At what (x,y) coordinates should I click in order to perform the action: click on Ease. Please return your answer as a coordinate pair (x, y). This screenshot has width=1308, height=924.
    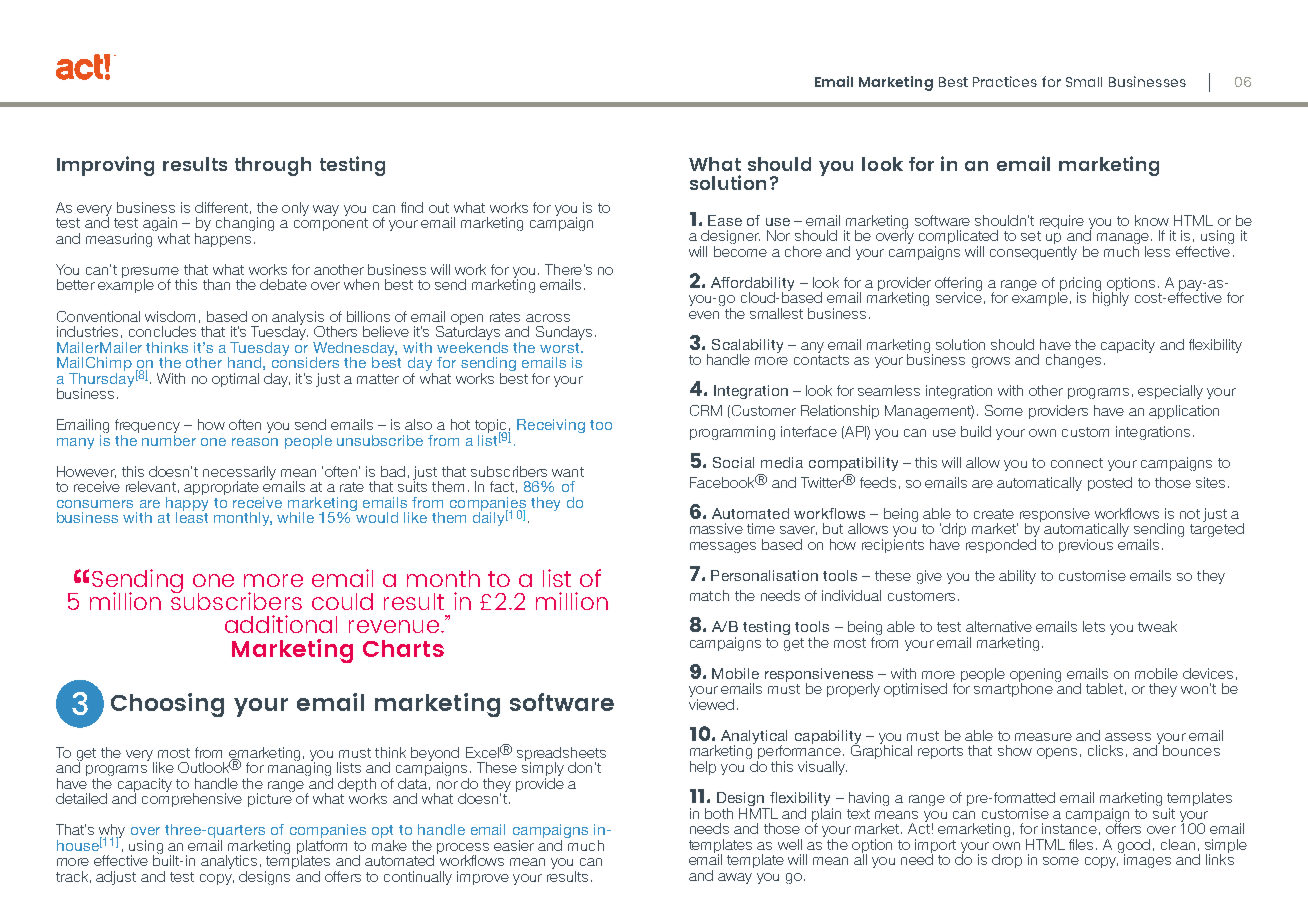
    Looking at the image, I should click on (725, 220).
